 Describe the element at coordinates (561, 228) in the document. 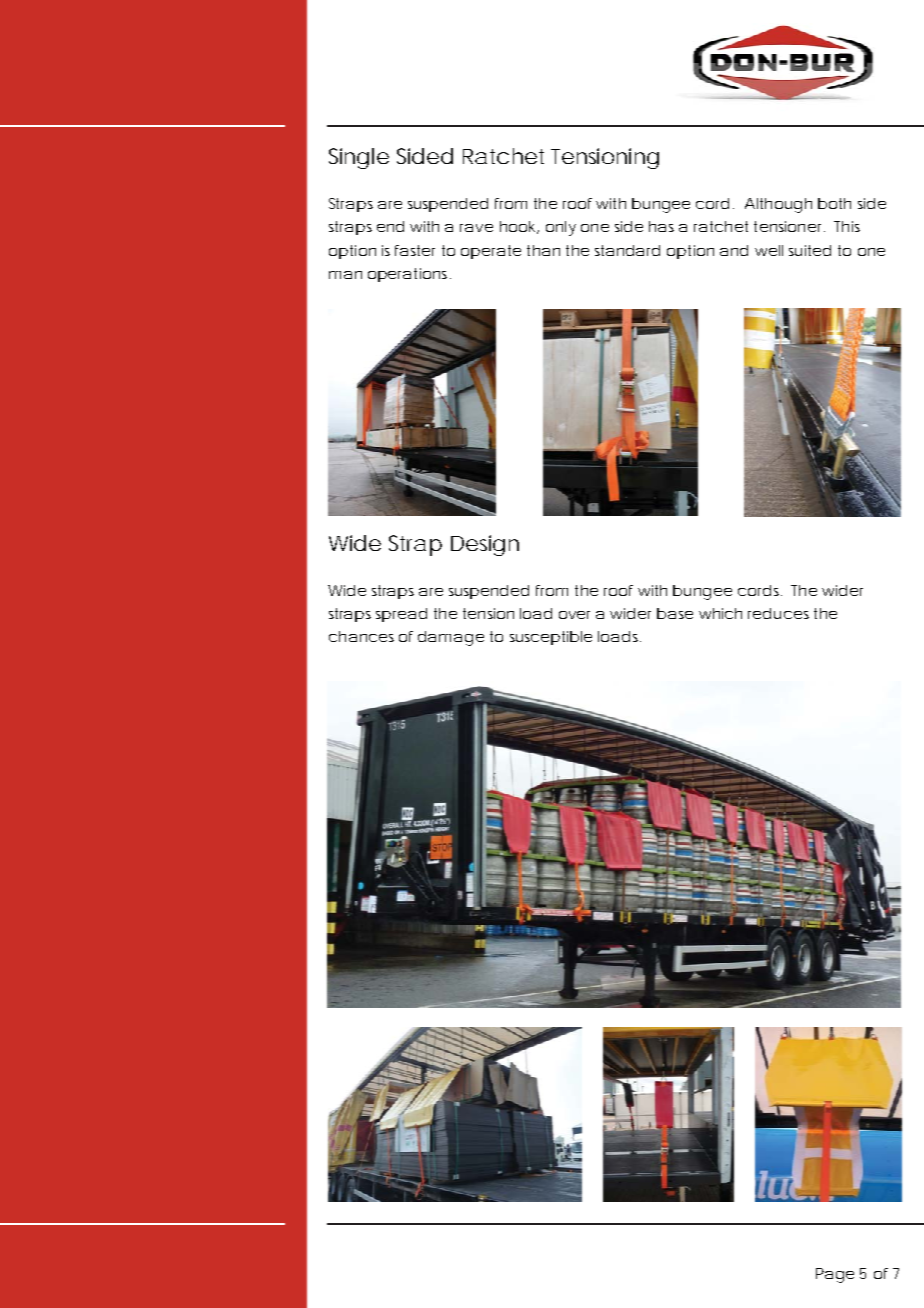

I see `only` at that location.
